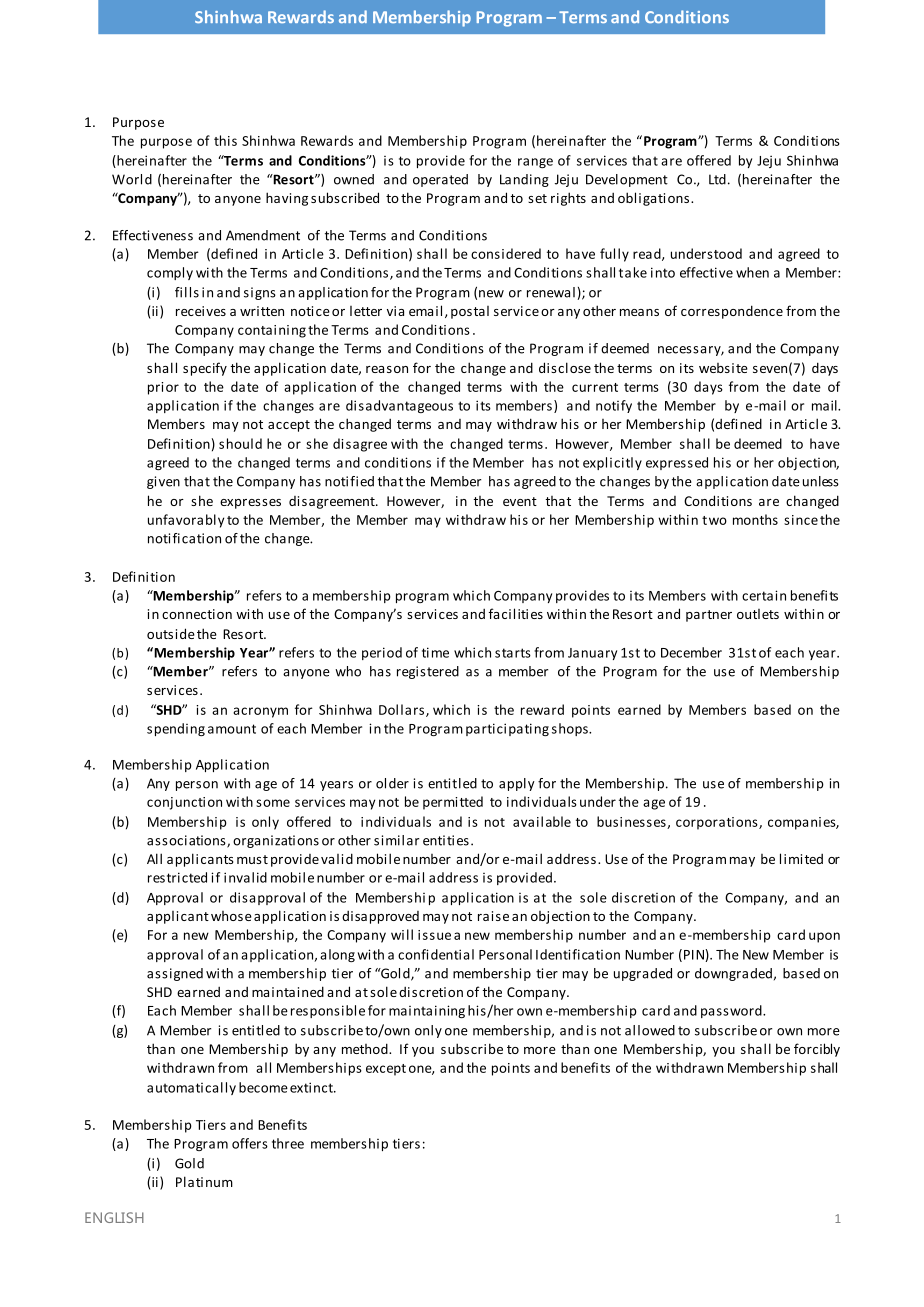  Describe the element at coordinates (453, 803) in the document. I see `permitted` at that location.
